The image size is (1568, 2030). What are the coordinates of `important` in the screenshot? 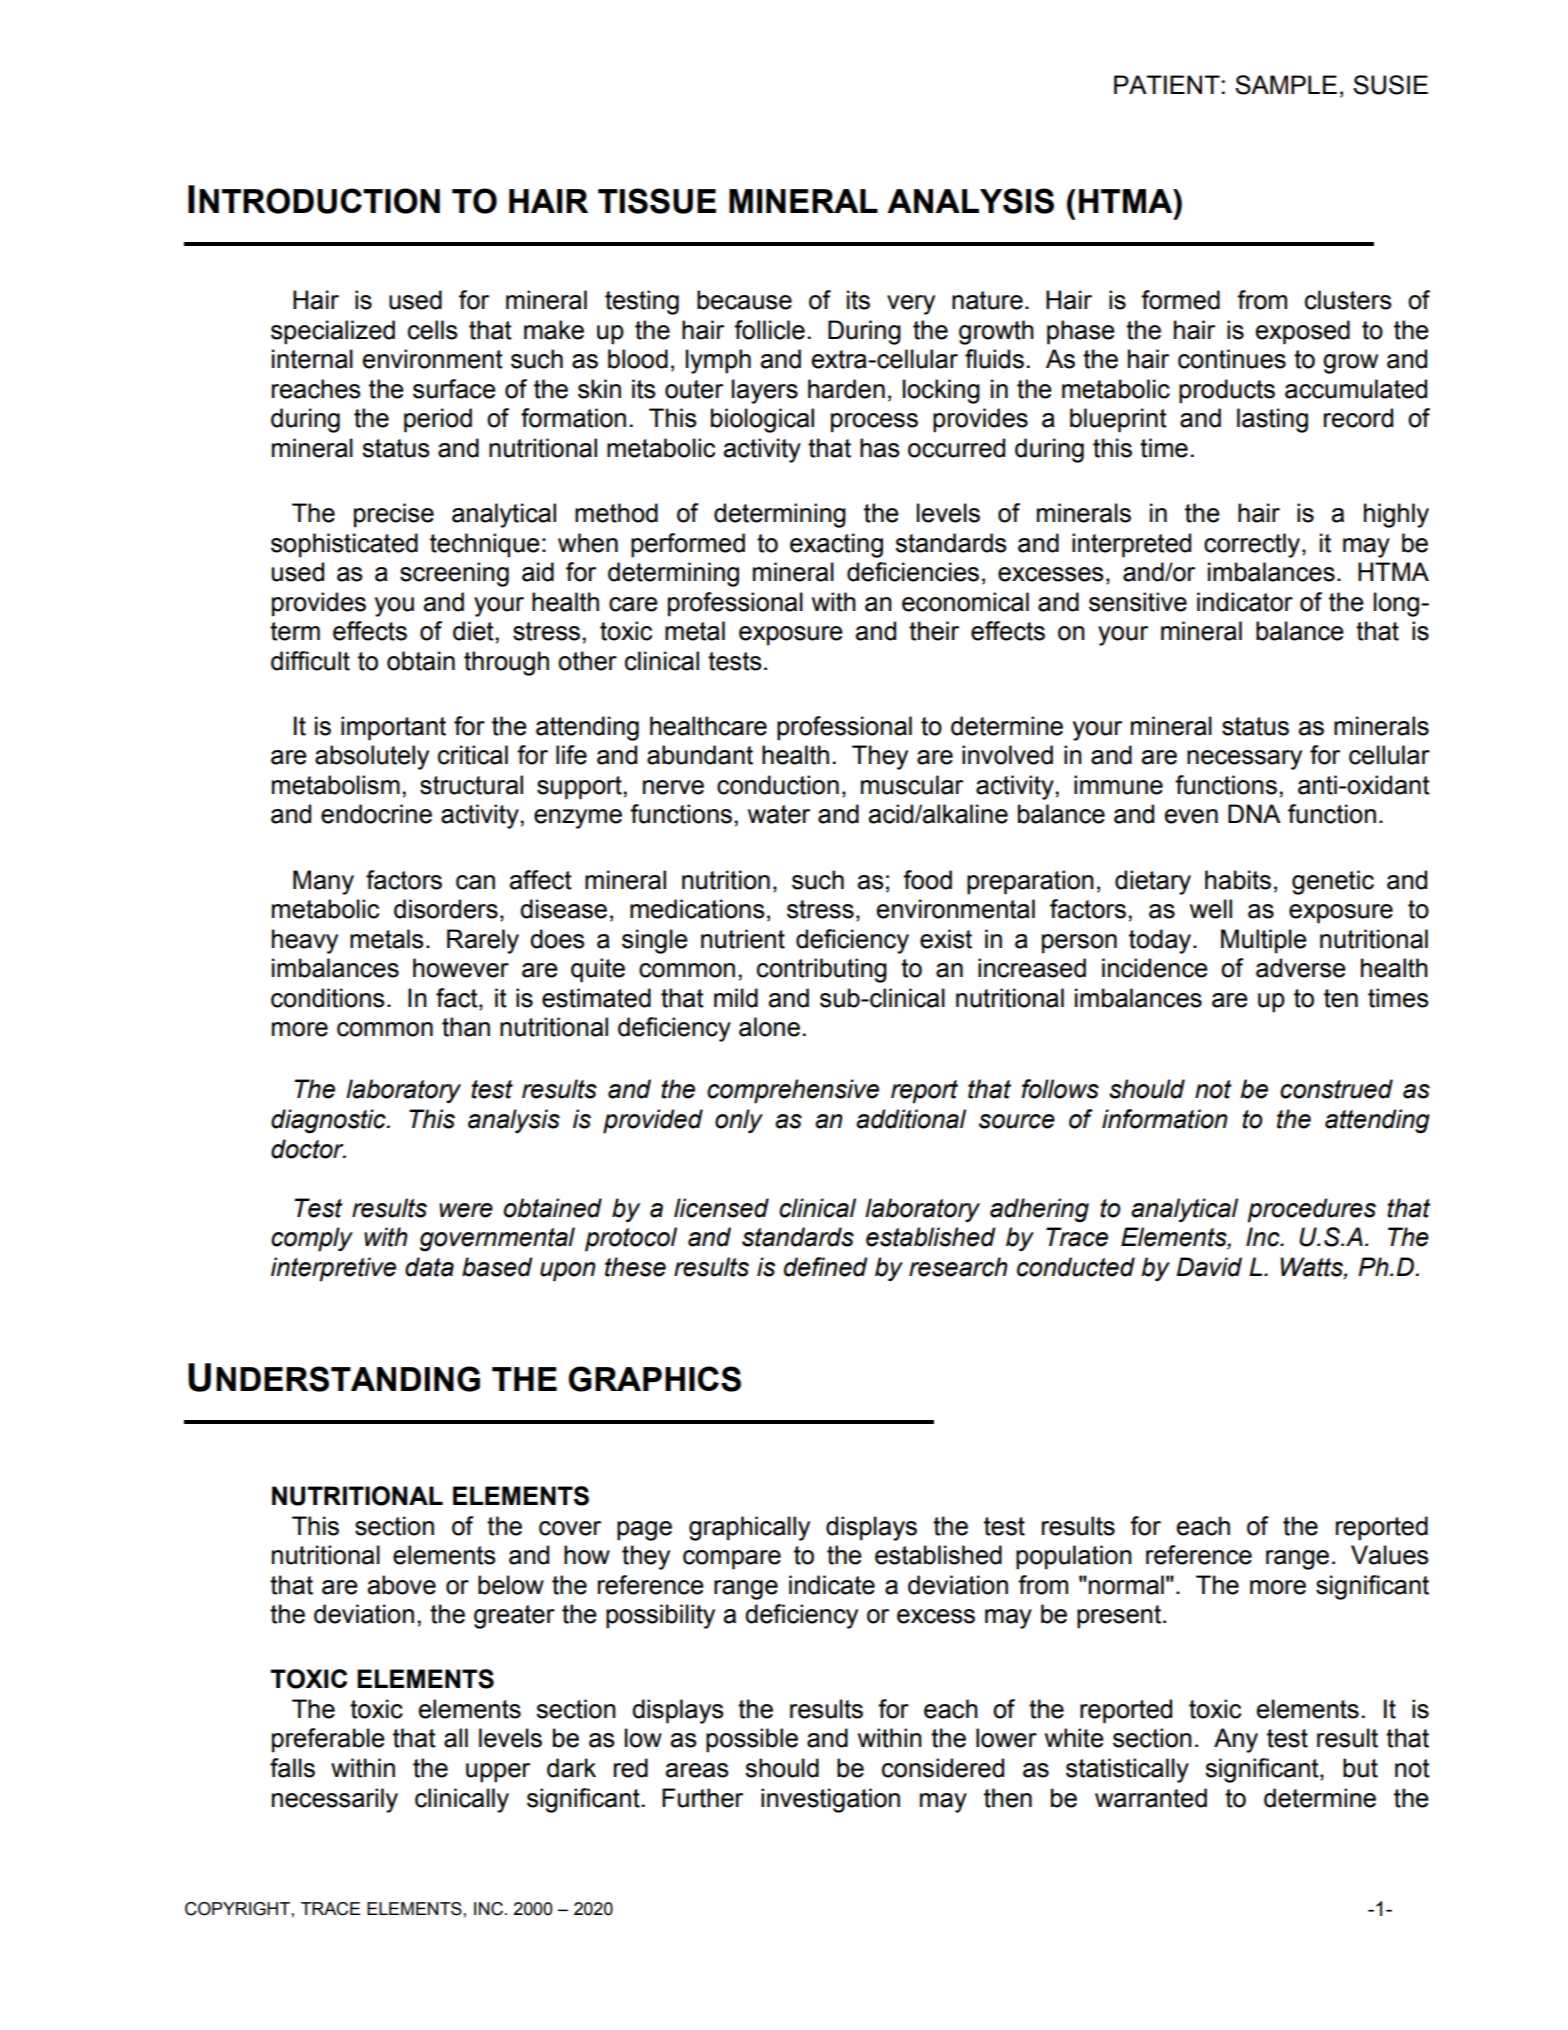 It's located at (393, 728).
